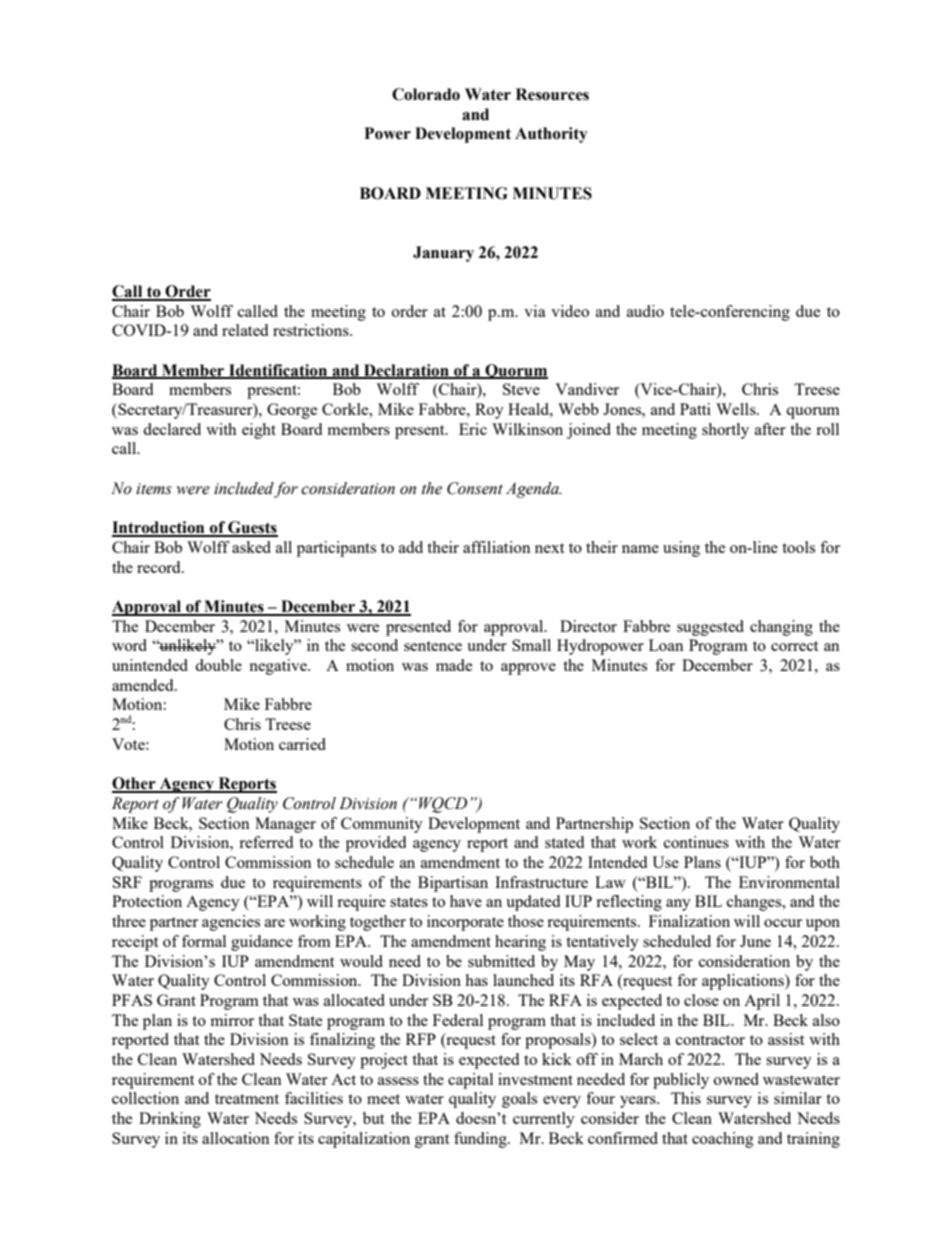 This page has width=952, height=1233. What do you see at coordinates (789, 882) in the page?
I see `Environmental` at bounding box center [789, 882].
